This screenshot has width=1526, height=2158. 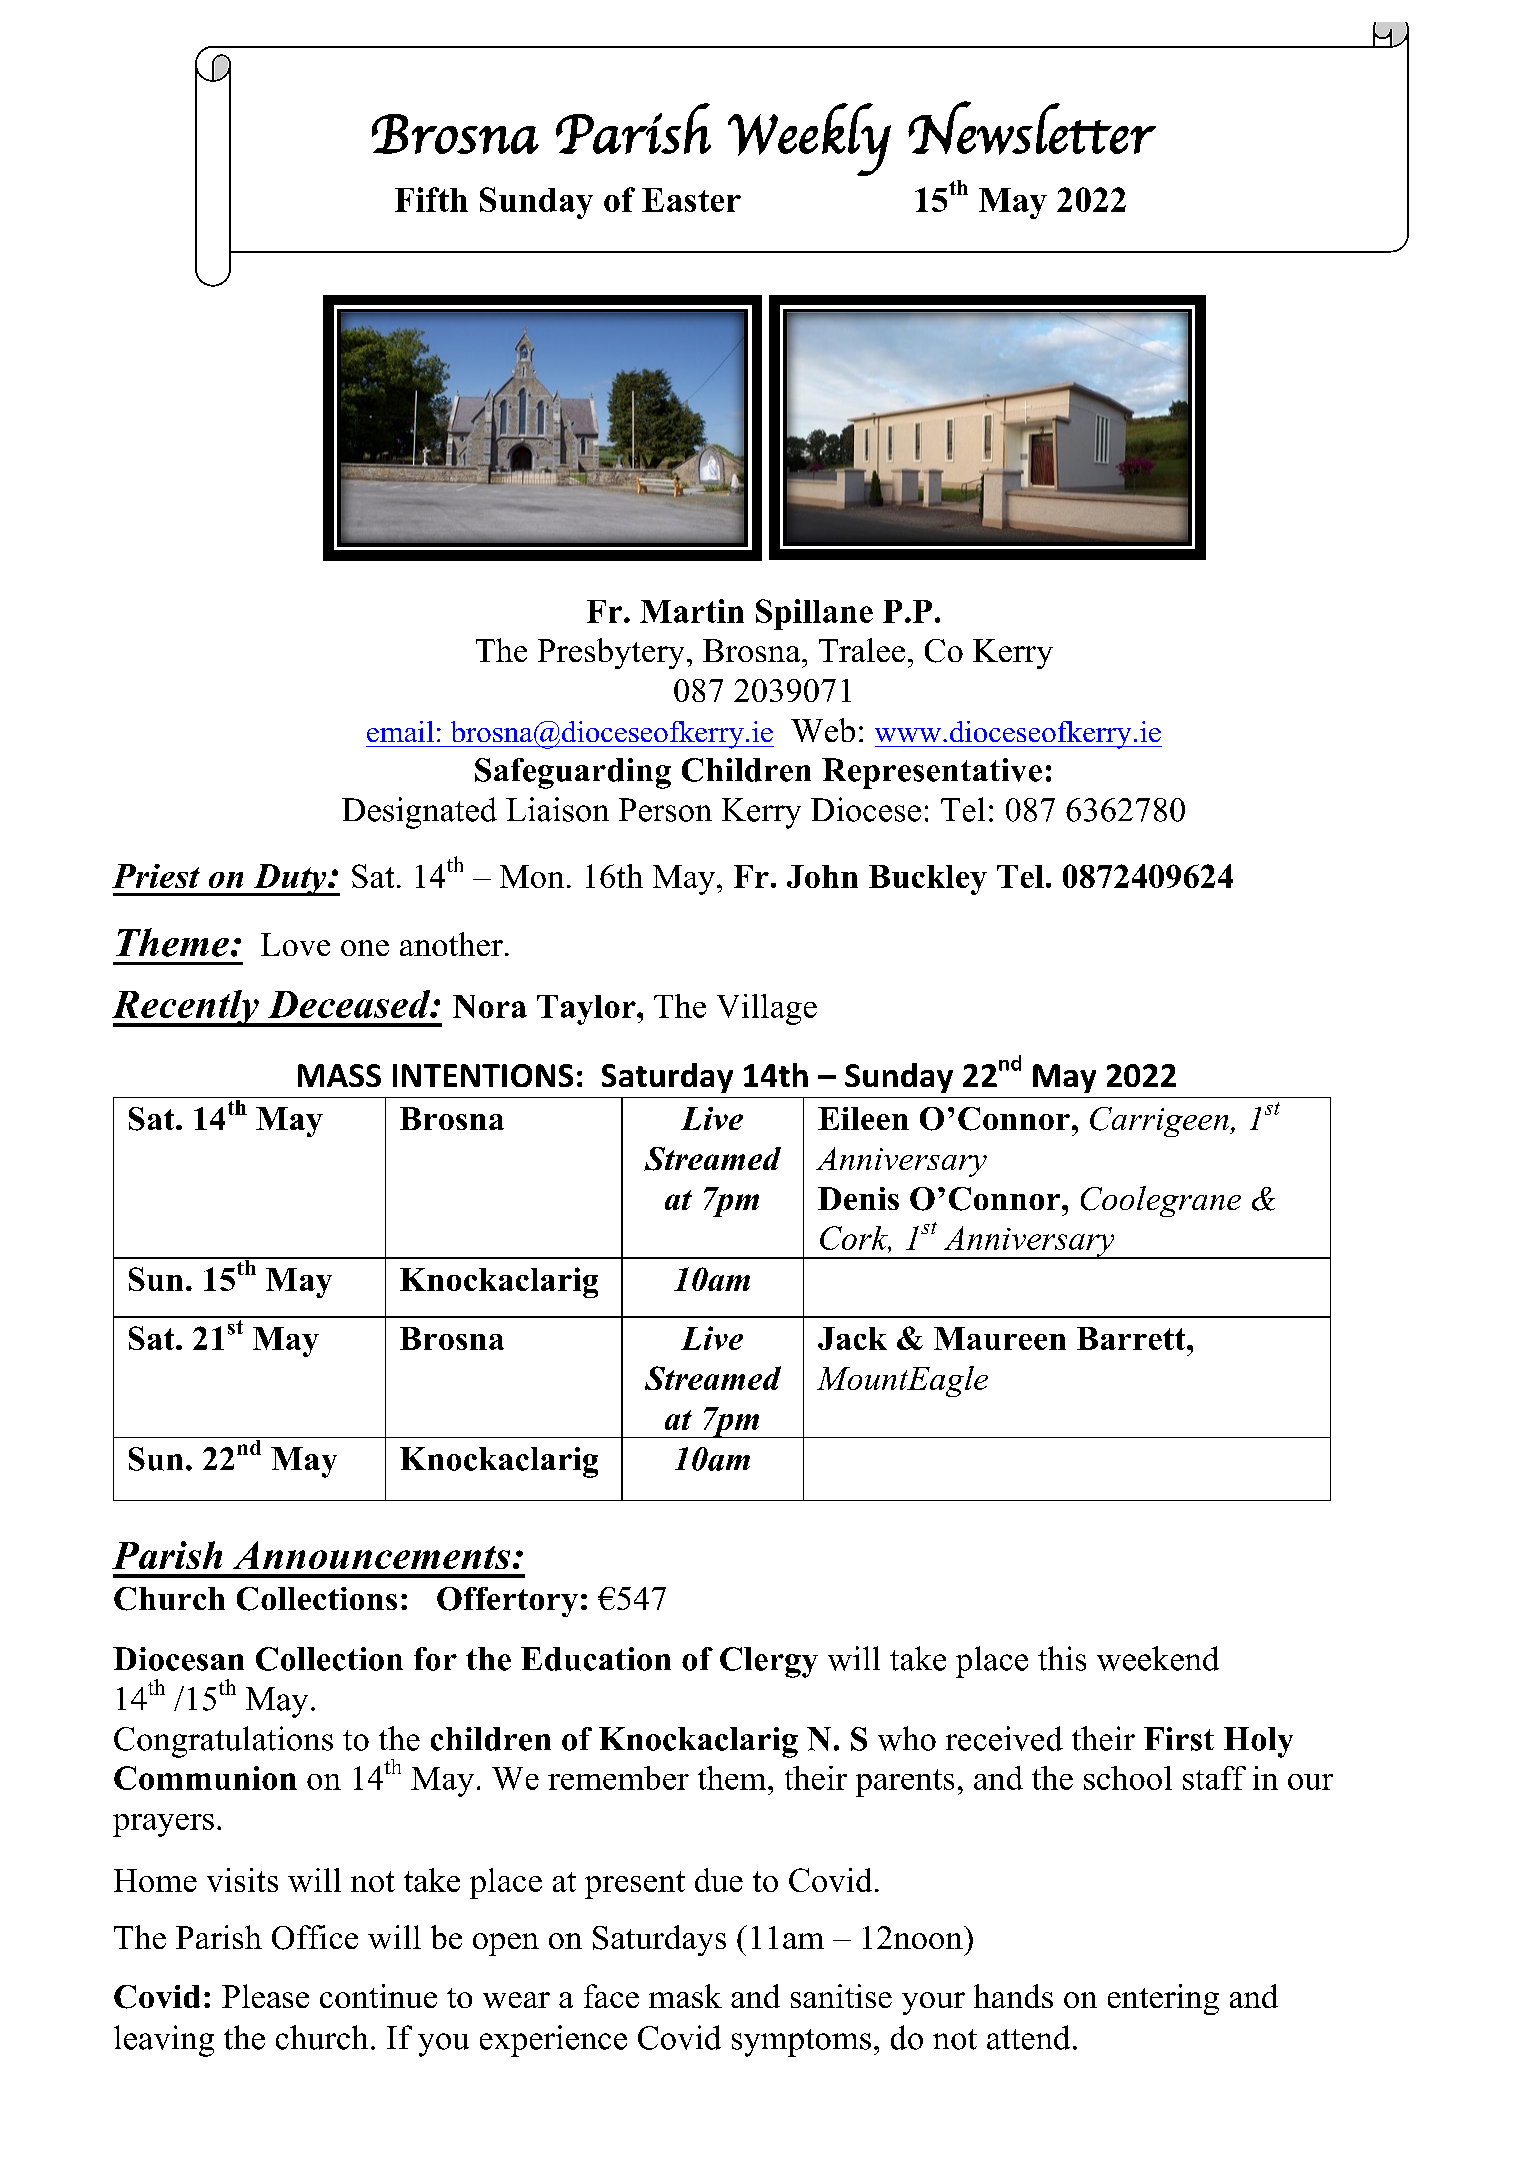 I want to click on weekend, so click(x=1158, y=1658).
